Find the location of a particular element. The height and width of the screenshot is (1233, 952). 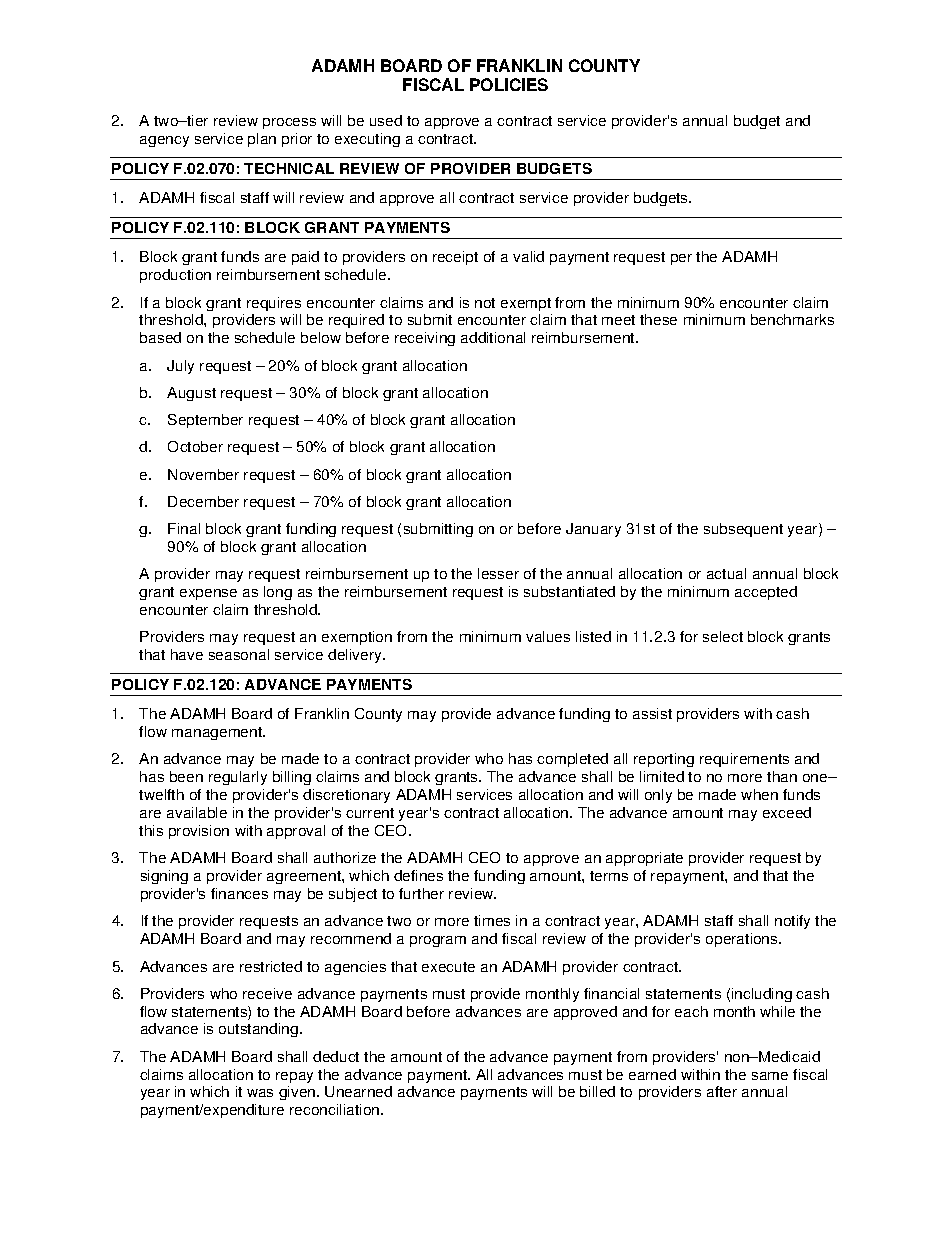

lesser is located at coordinates (498, 573).
